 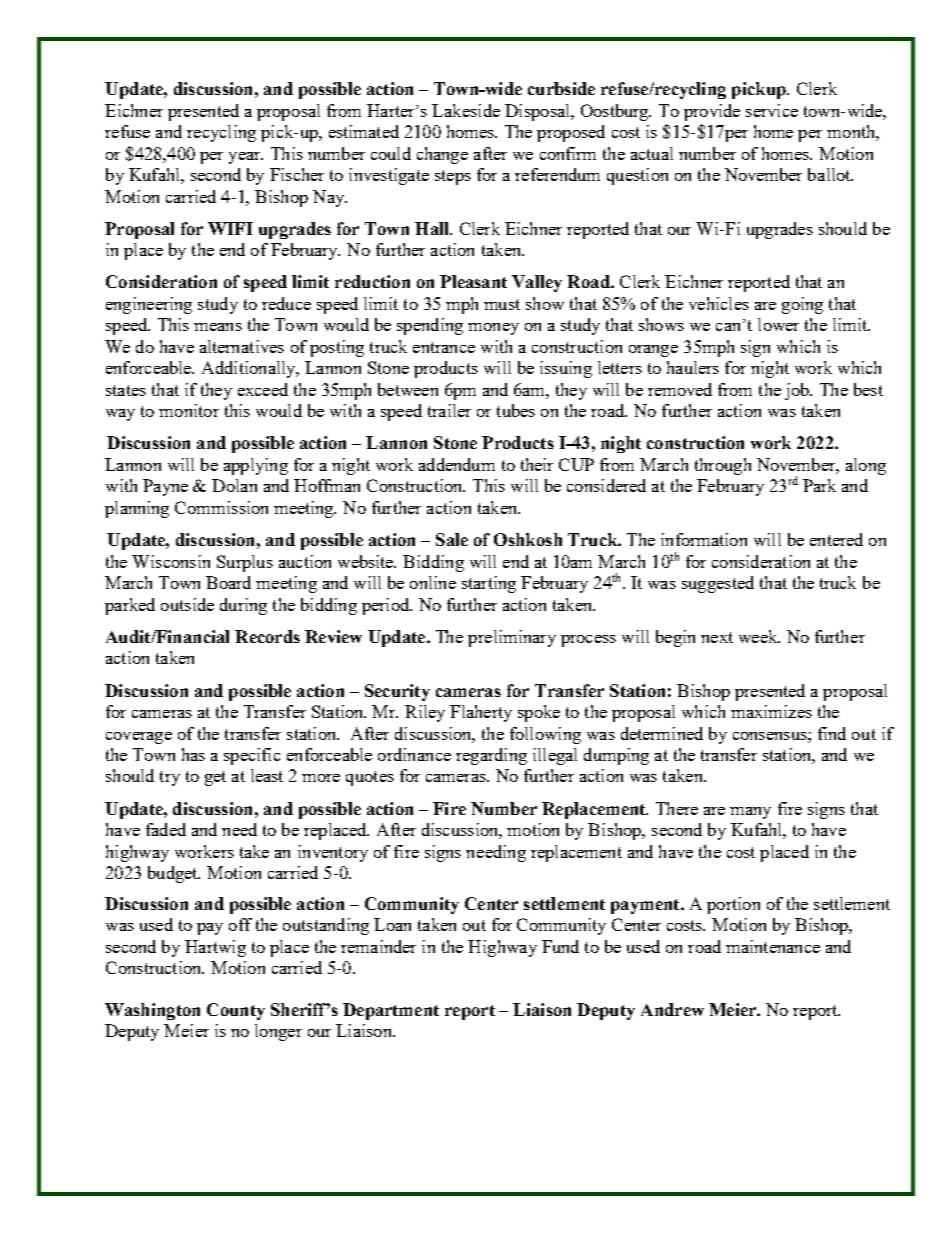 What do you see at coordinates (267, 636) in the screenshot?
I see `Records` at bounding box center [267, 636].
